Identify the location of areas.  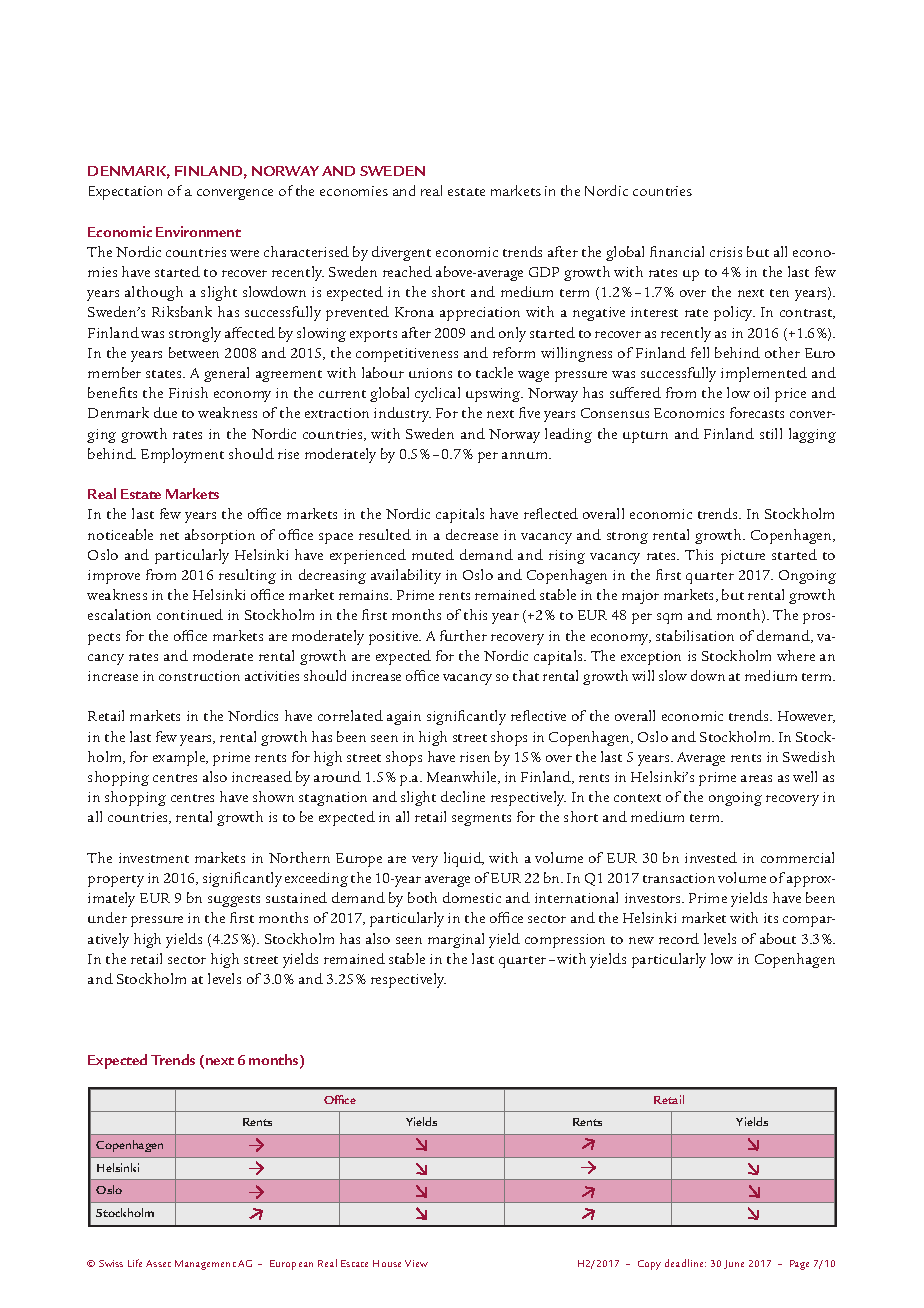
(756, 778).
